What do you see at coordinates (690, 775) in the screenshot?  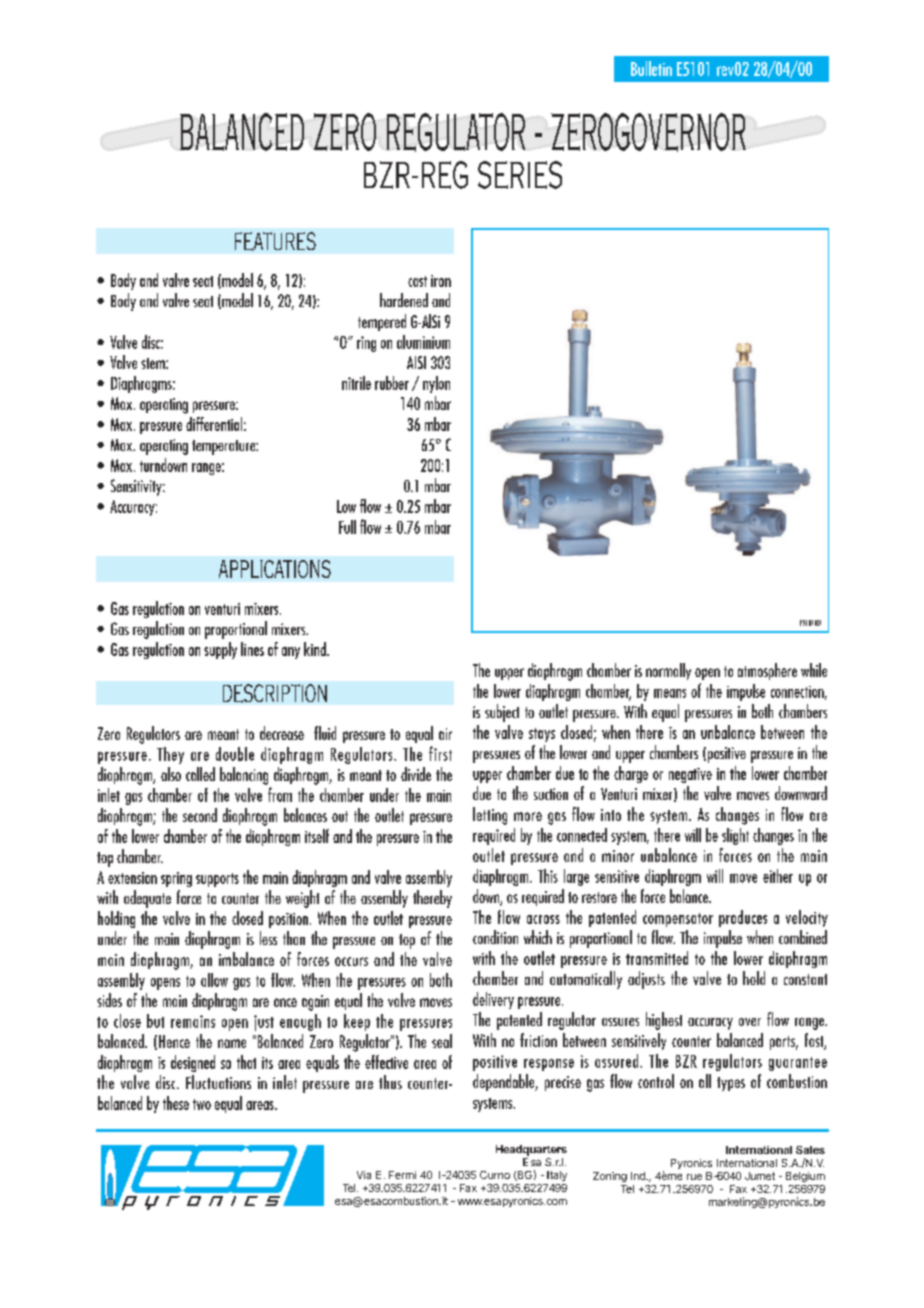 I see `negative` at bounding box center [690, 775].
